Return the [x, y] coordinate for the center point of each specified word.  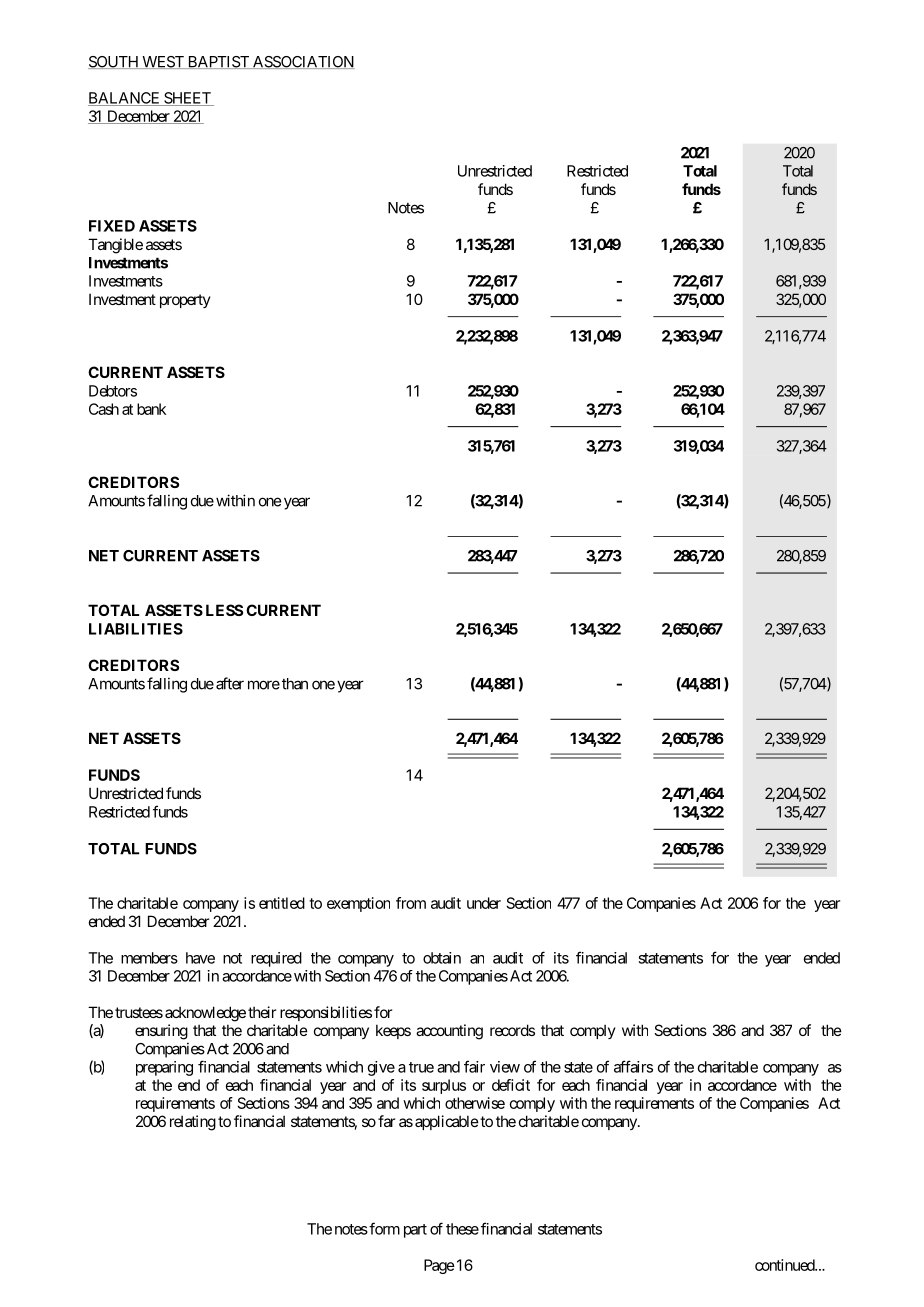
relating [193, 1123]
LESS [224, 610]
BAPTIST [218, 62]
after [230, 683]
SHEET [187, 99]
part [415, 1231]
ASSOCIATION [302, 62]
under [484, 903]
